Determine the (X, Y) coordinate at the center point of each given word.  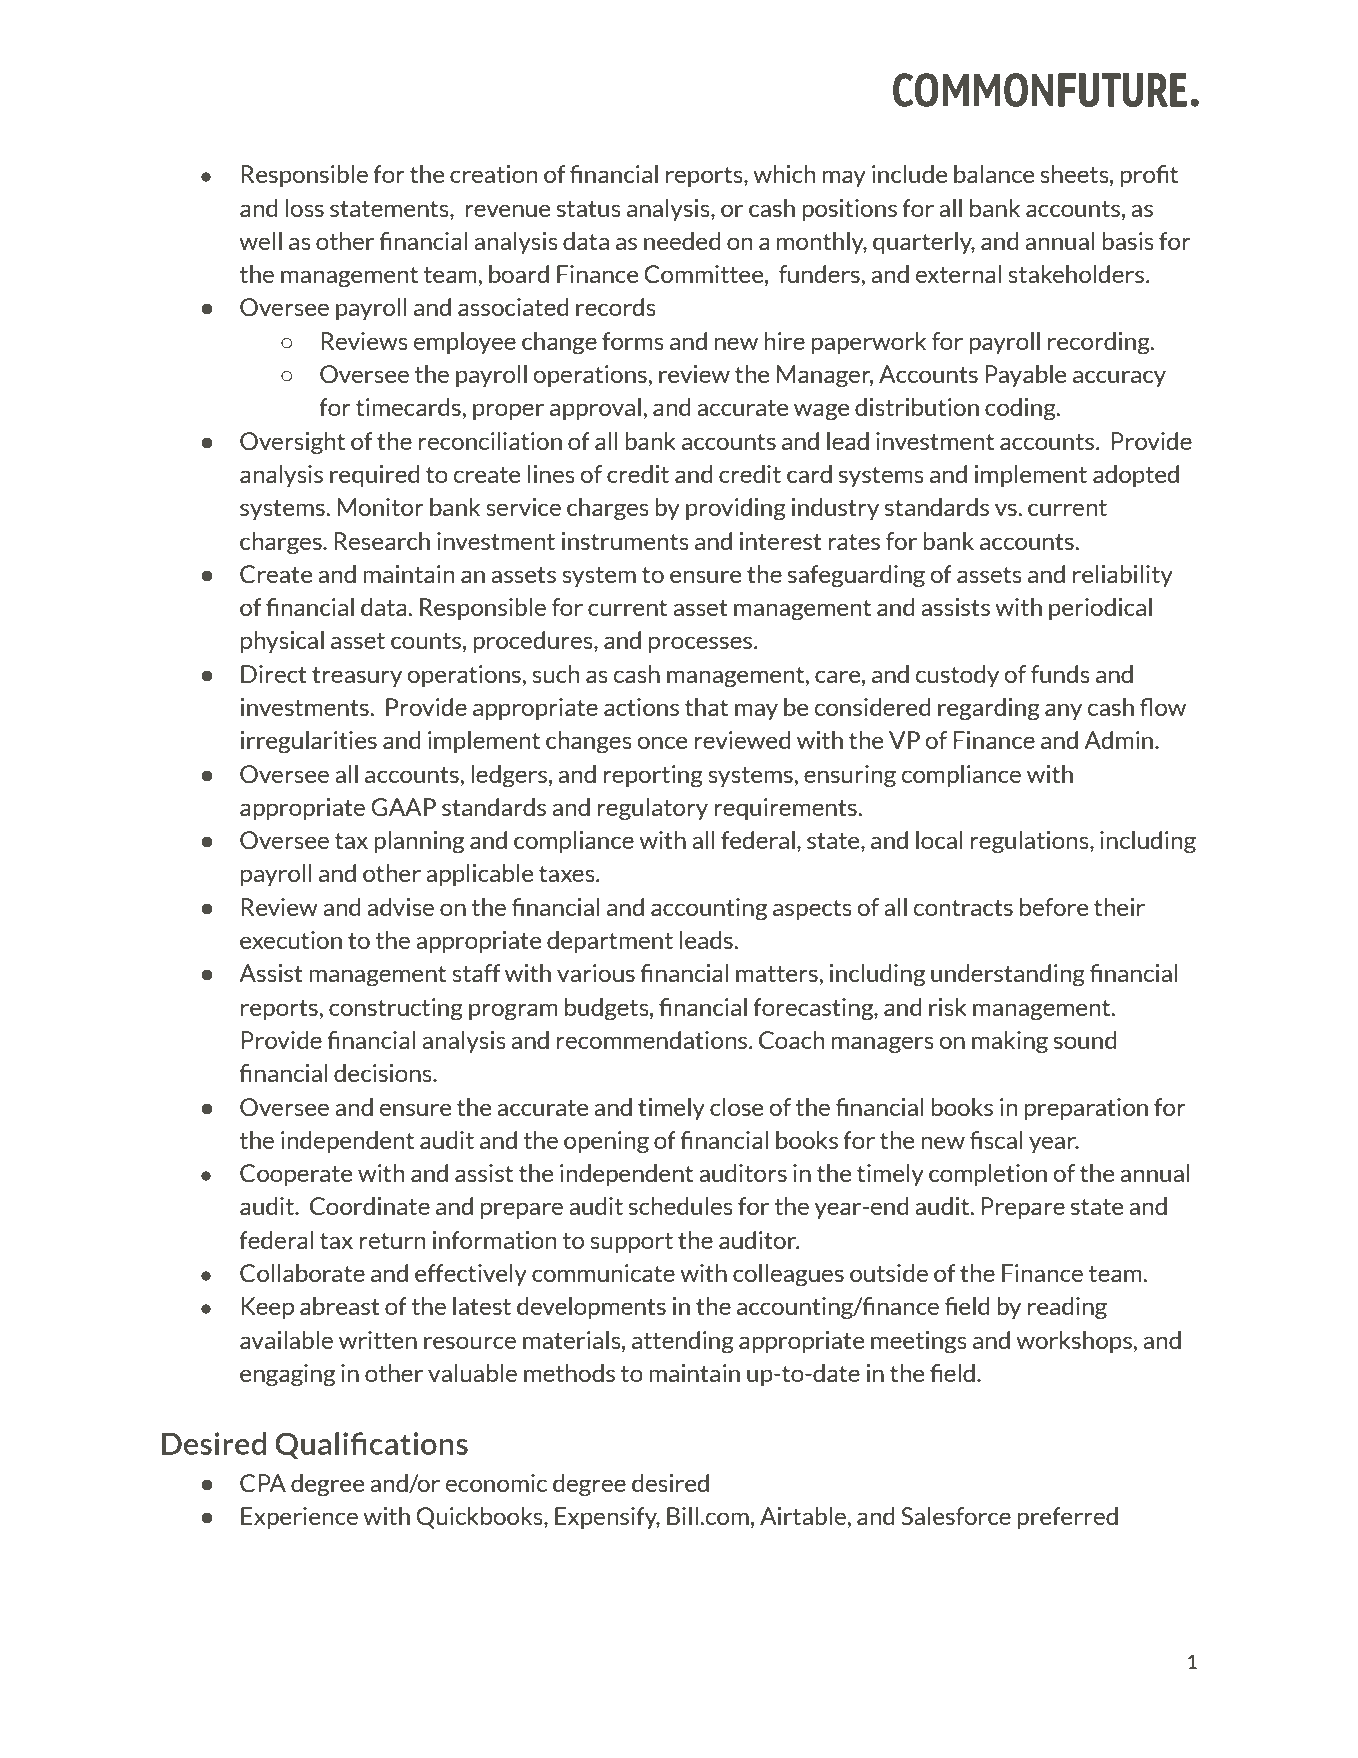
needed (682, 241)
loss (304, 208)
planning (419, 842)
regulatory (652, 809)
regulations (1030, 842)
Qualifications (371, 1446)
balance (994, 174)
